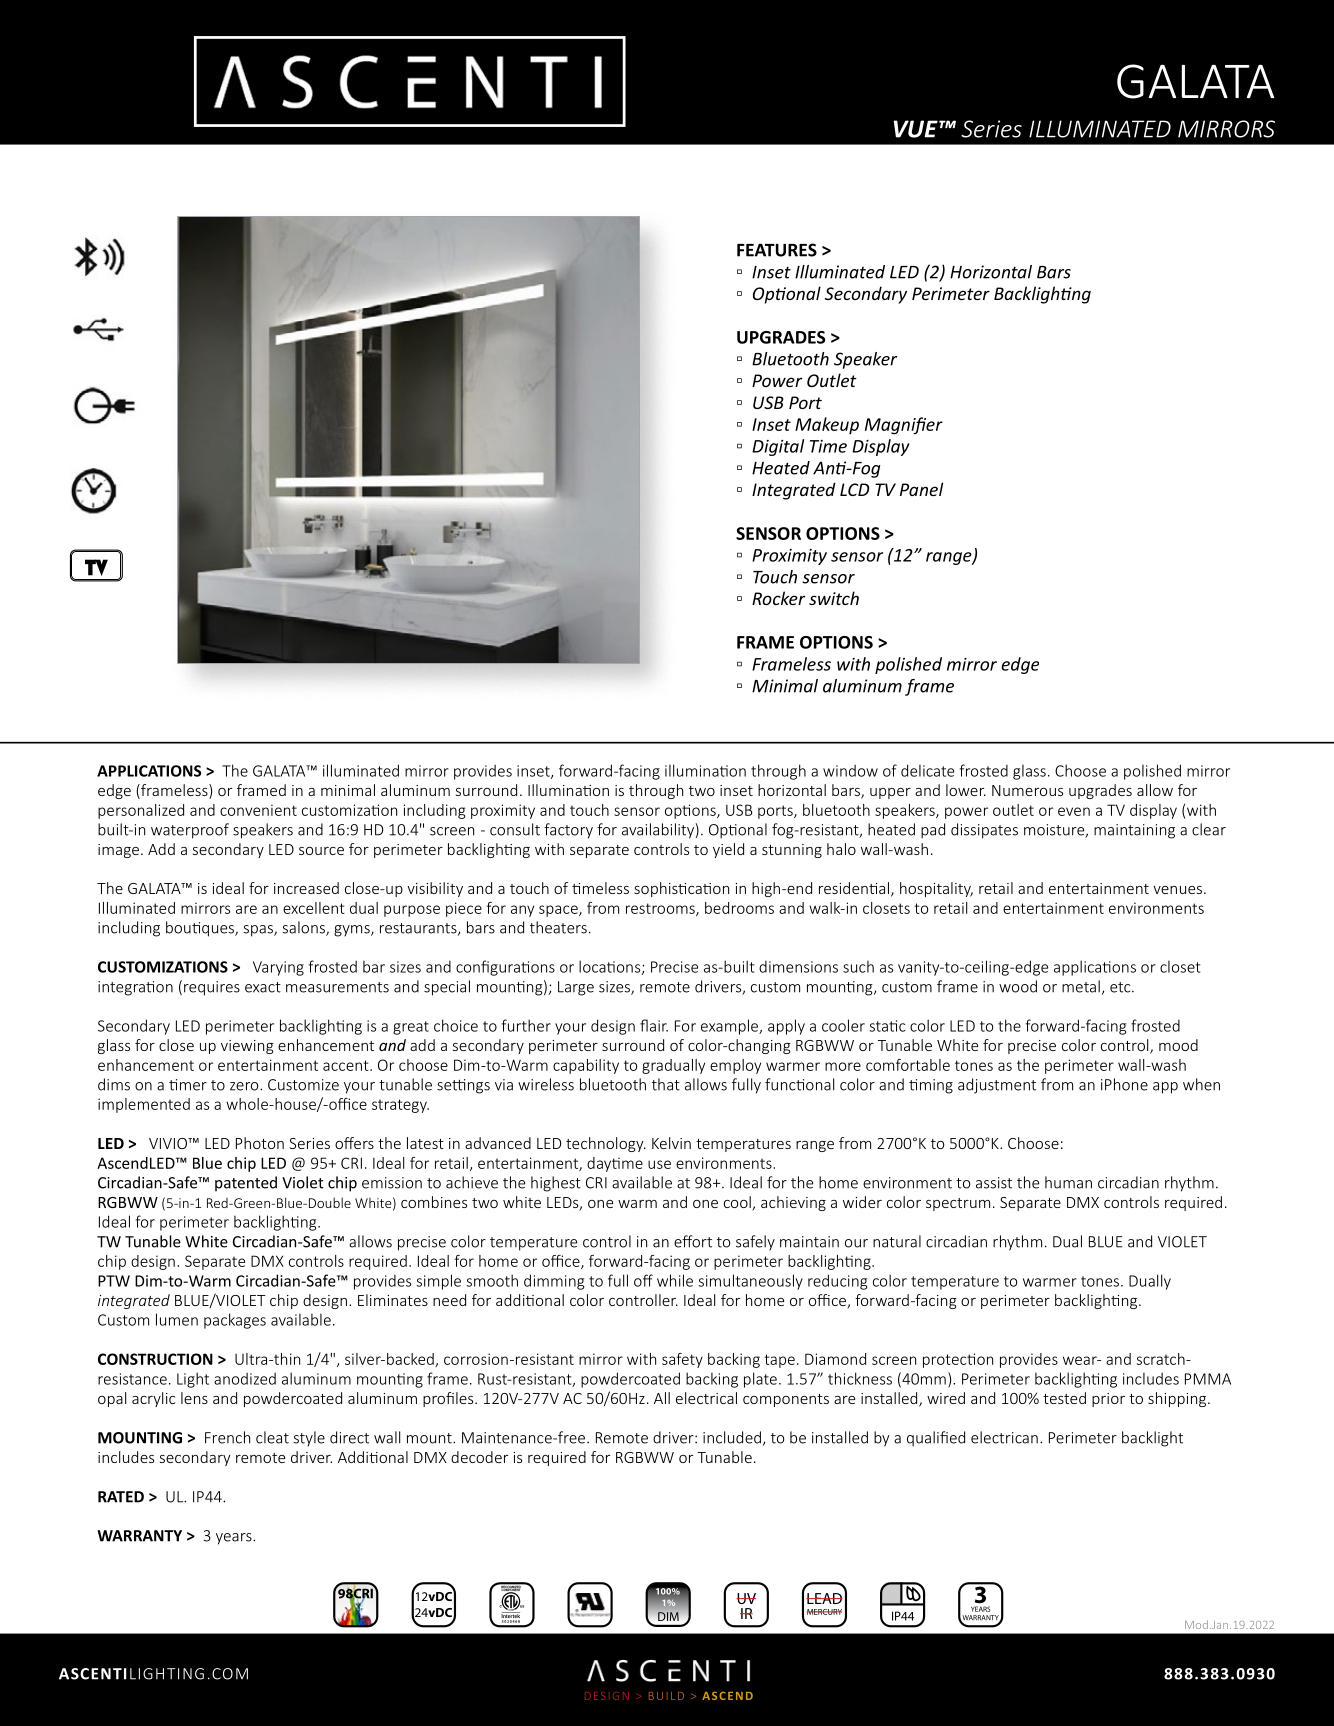  Describe the element at coordinates (245, 1086) in the screenshot. I see `zero` at that location.
